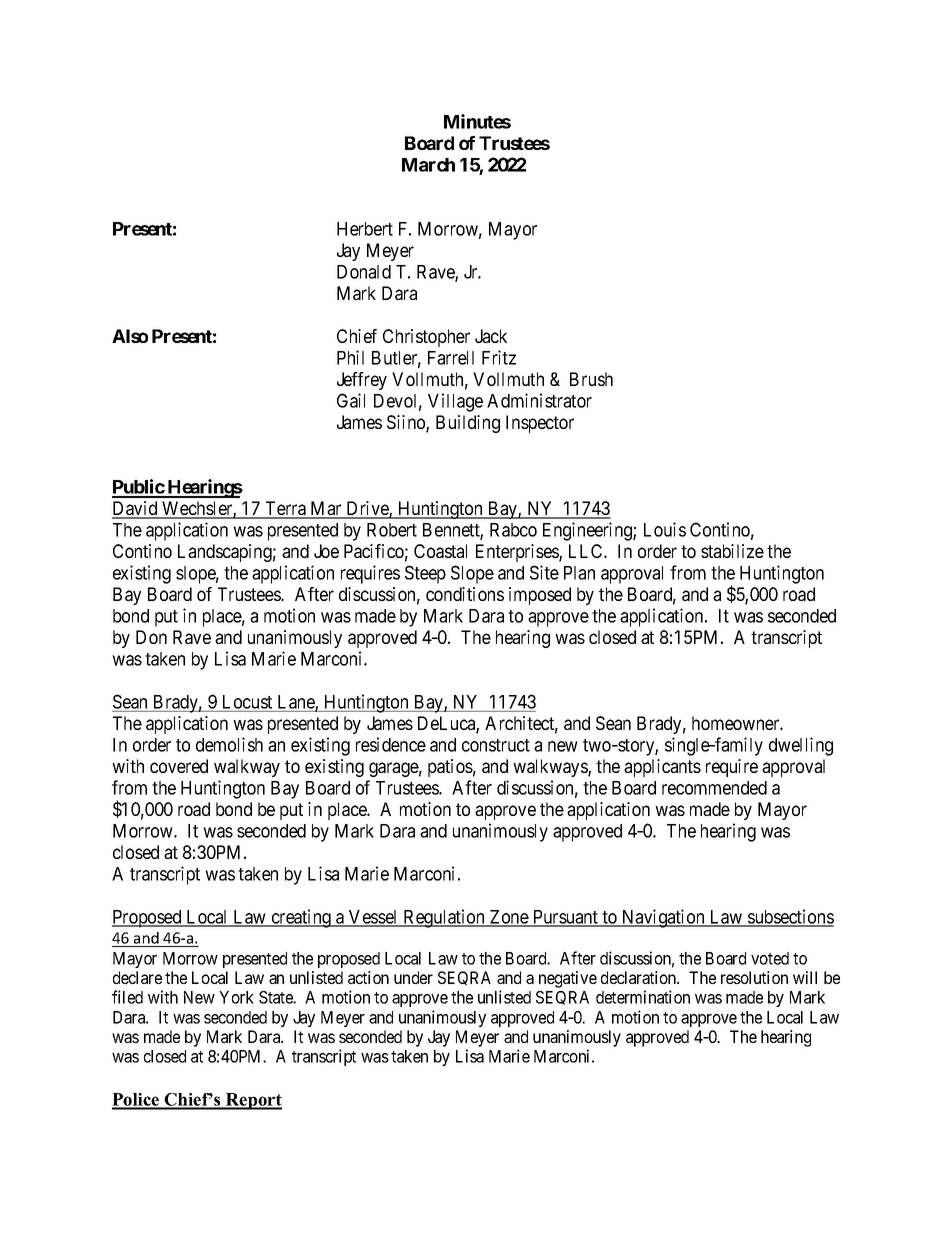  I want to click on Brush, so click(591, 379).
